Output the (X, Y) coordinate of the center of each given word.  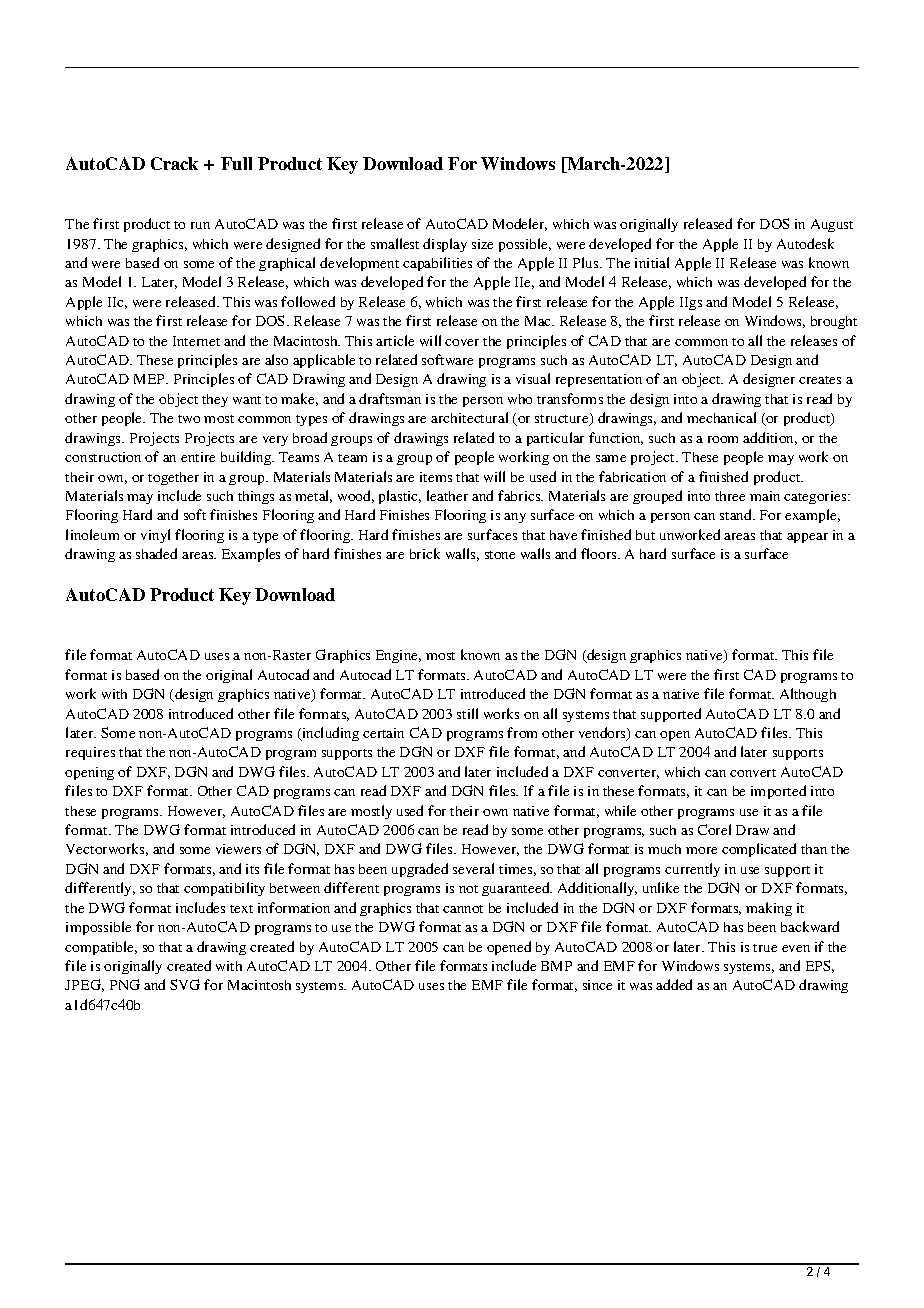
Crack (174, 163)
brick (425, 553)
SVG (185, 984)
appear (807, 538)
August (832, 225)
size (482, 244)
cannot (463, 909)
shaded (156, 553)
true (765, 948)
